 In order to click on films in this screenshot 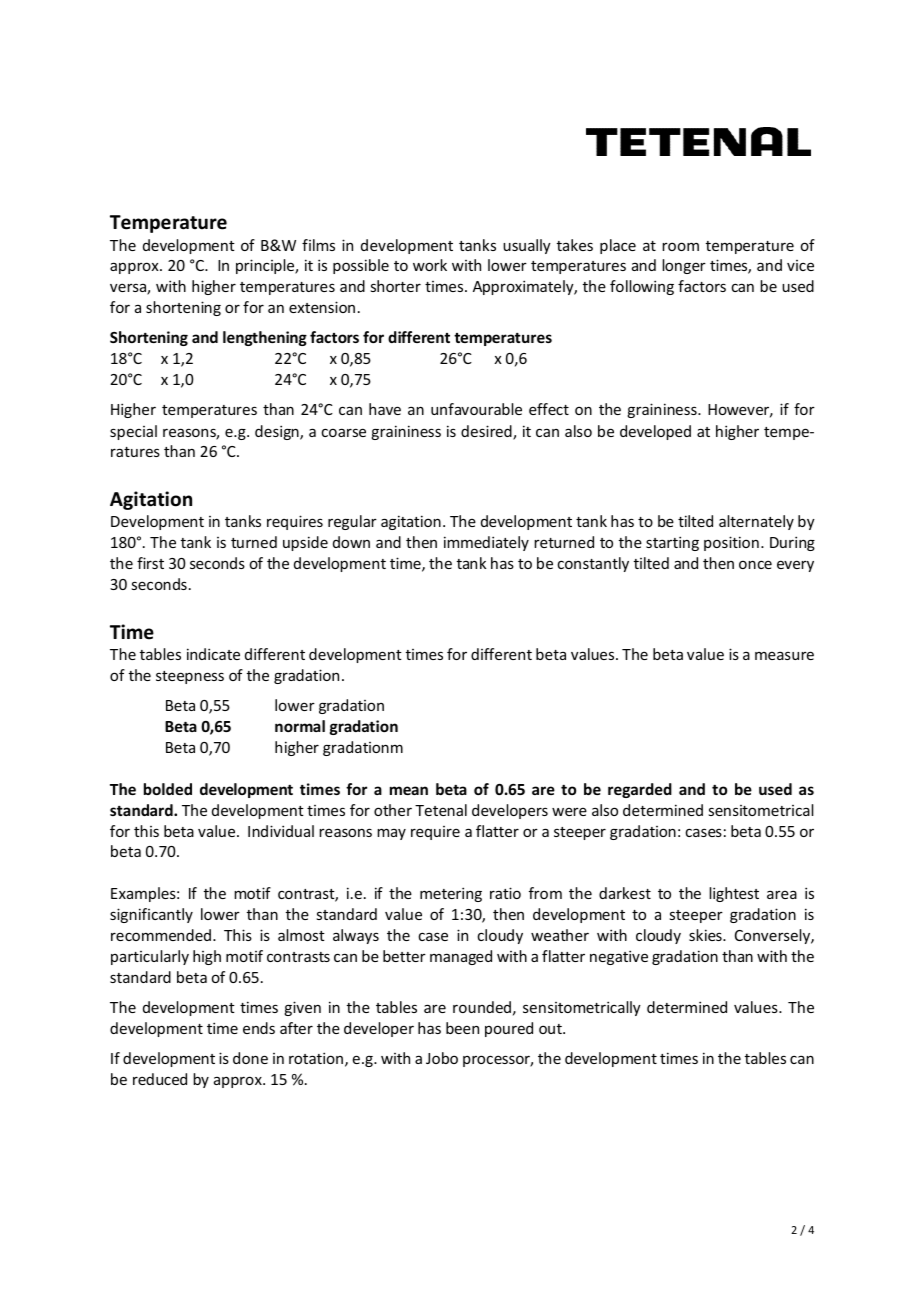, I will do `click(318, 245)`.
